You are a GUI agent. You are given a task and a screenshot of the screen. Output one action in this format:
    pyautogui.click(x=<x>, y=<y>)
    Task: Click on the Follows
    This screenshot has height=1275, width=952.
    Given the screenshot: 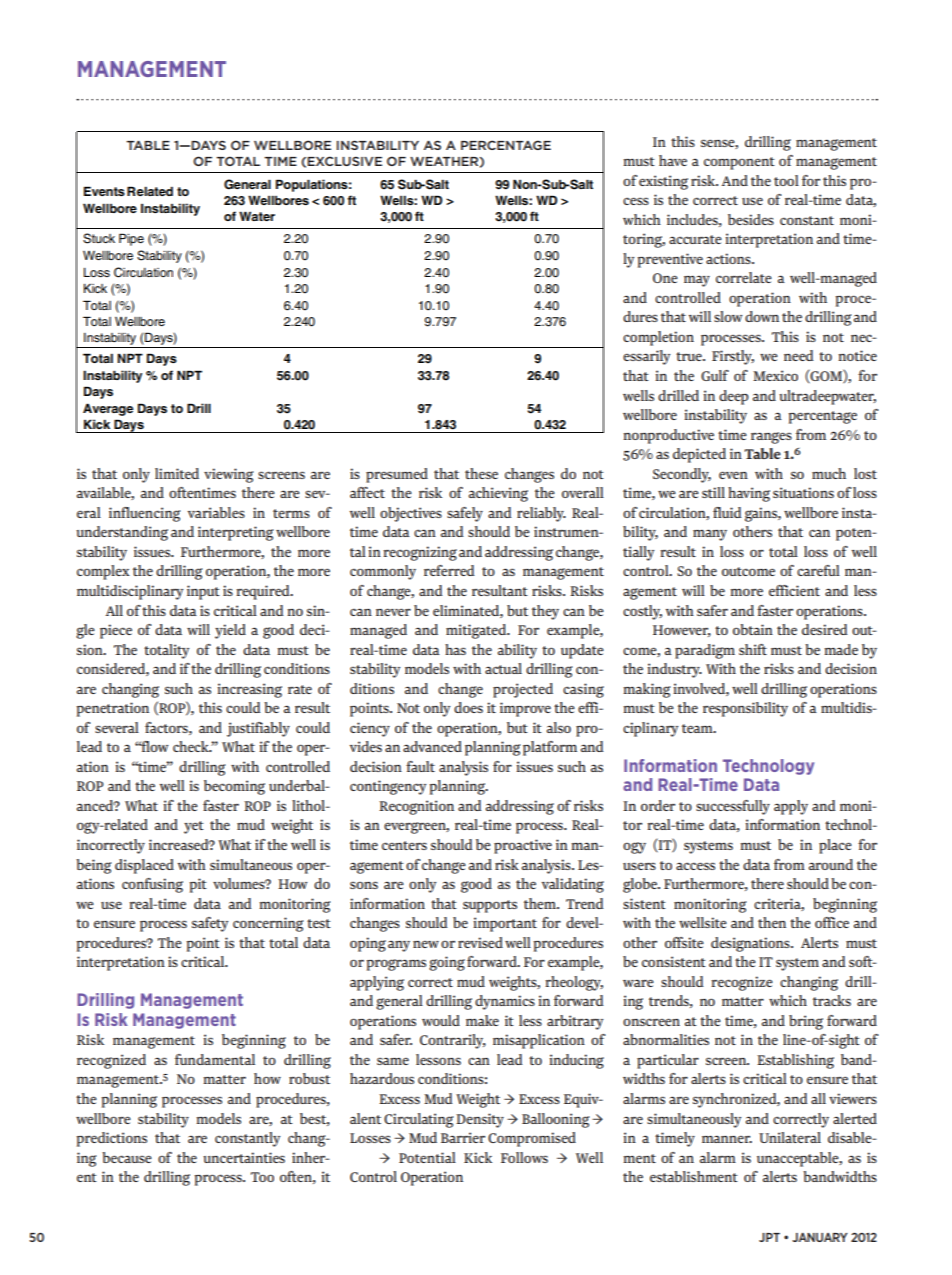 What is the action you would take?
    pyautogui.click(x=524, y=1157)
